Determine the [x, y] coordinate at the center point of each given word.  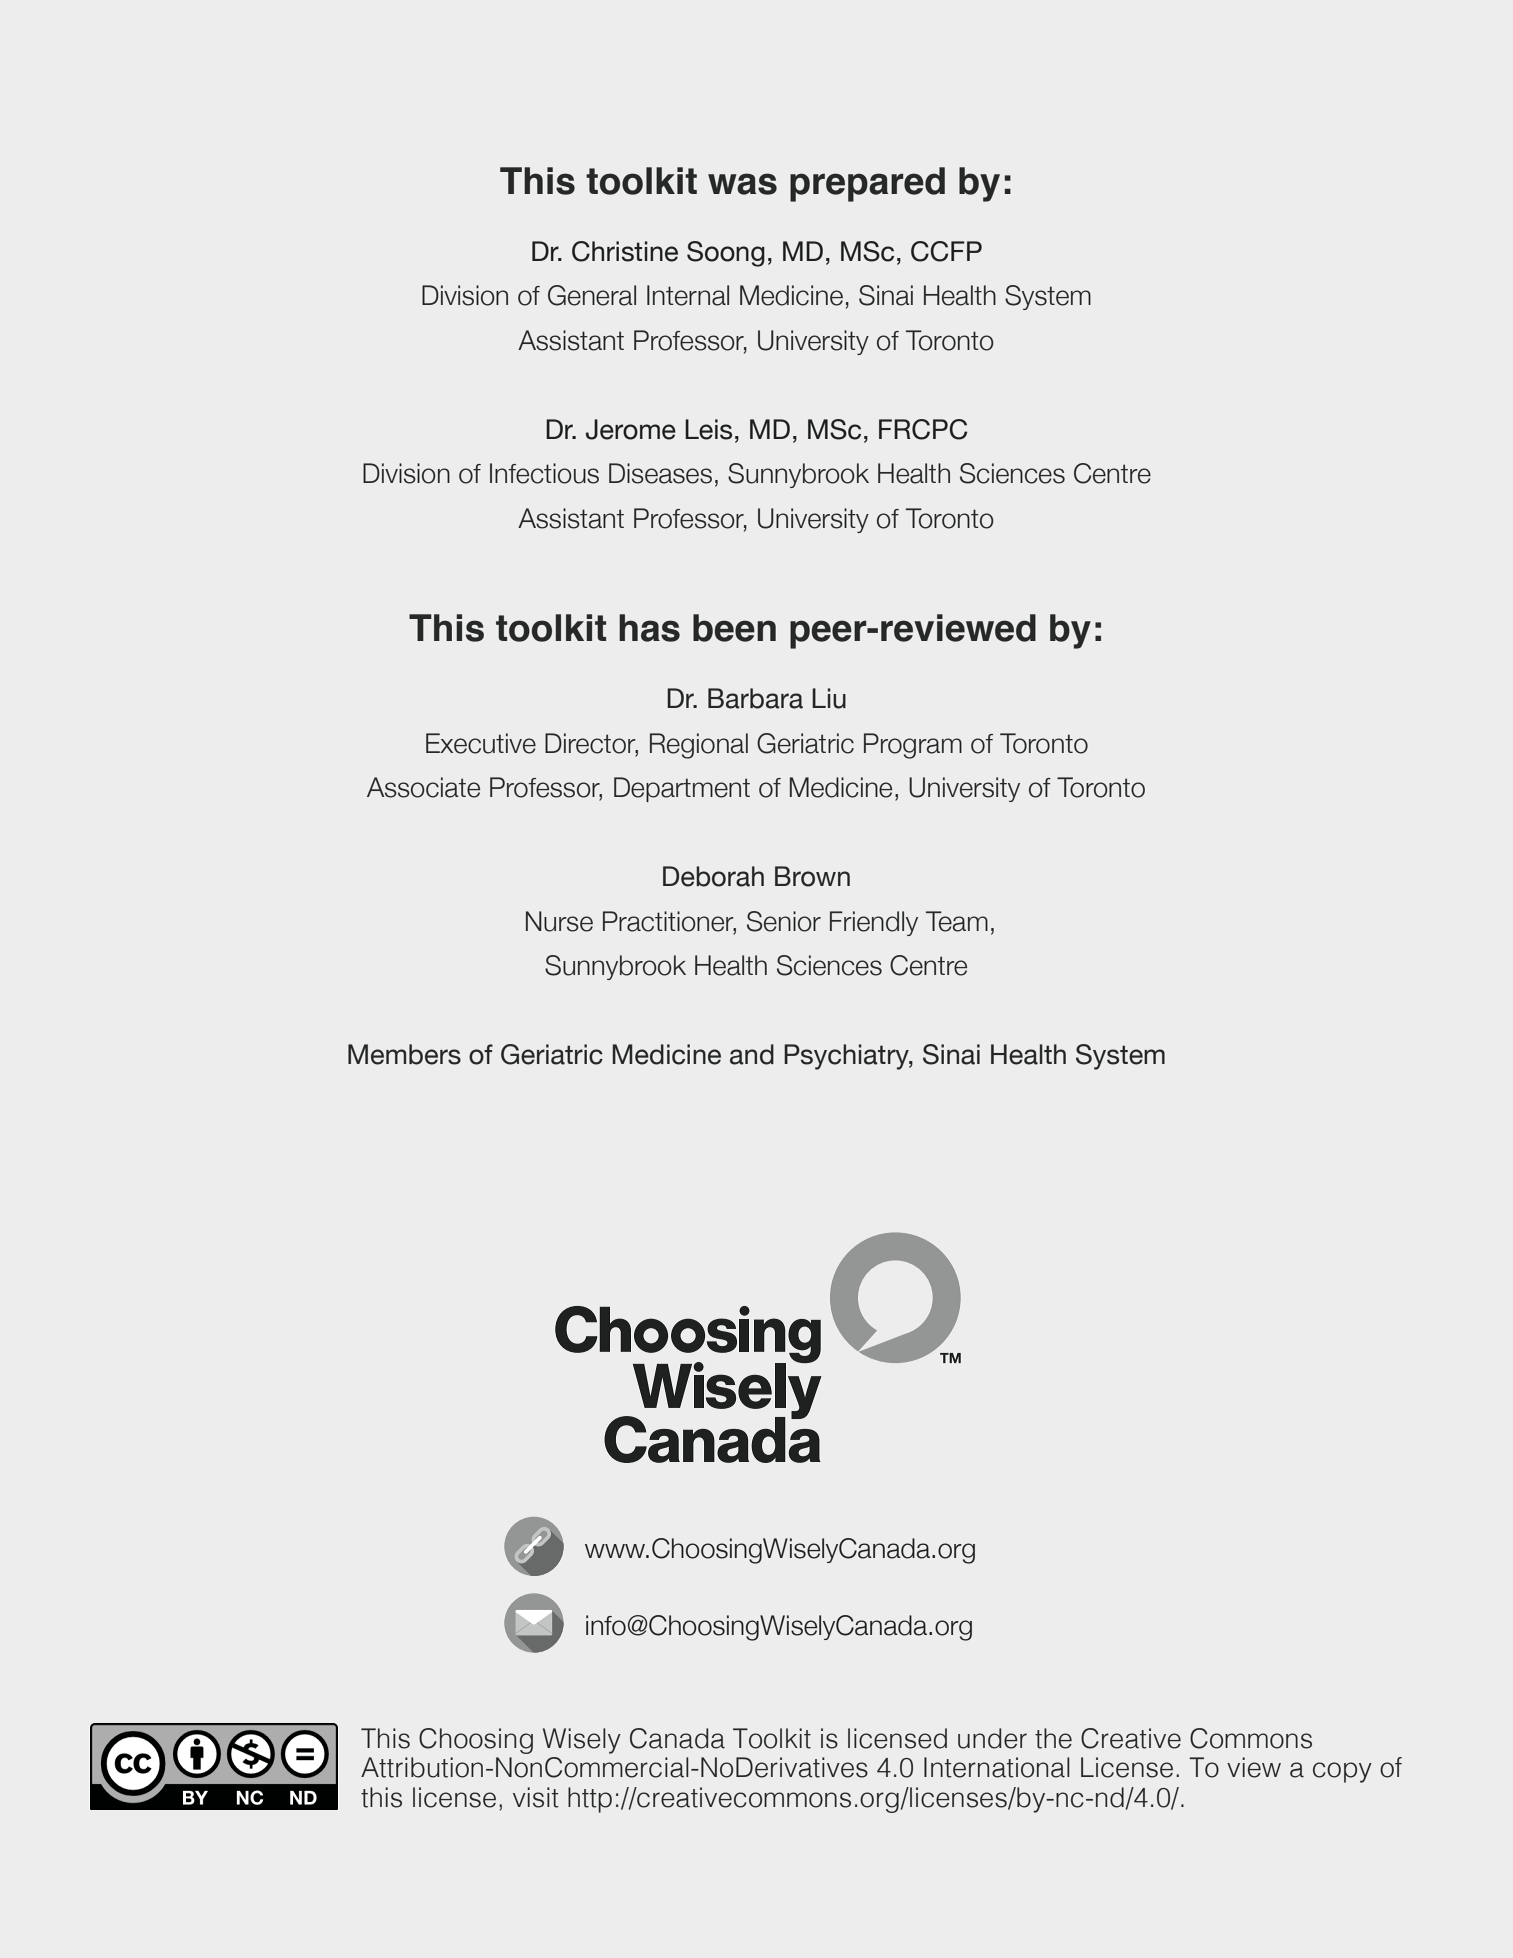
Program [913, 746]
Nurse [559, 921]
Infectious [544, 473]
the [1053, 1738]
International [997, 1767]
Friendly [874, 923]
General [592, 295]
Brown [812, 876]
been [734, 628]
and [752, 1054]
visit [536, 1797]
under [992, 1738]
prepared [867, 184]
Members [404, 1054]
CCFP [946, 251]
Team [957, 921]
